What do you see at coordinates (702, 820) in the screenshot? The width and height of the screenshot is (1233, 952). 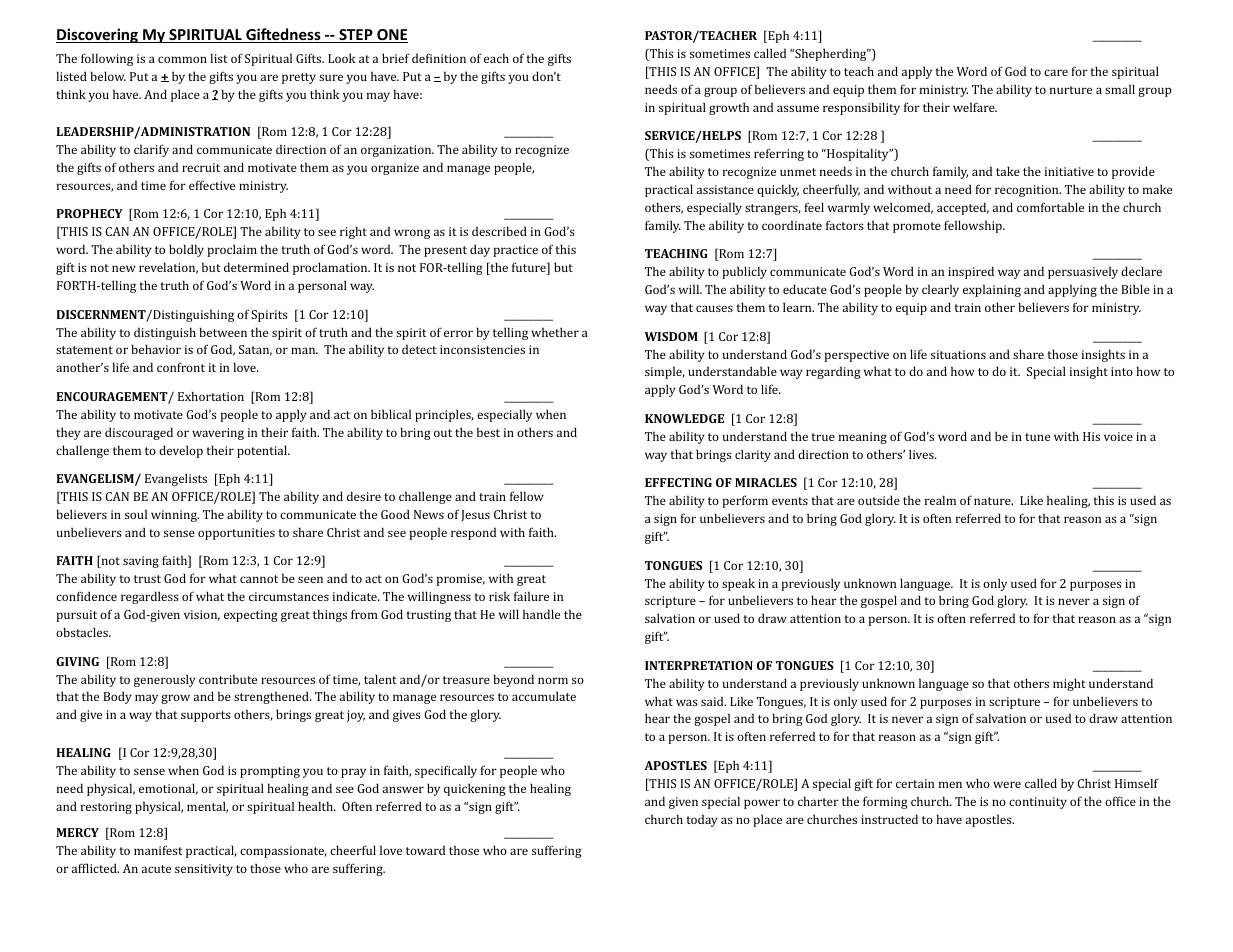 I see `today` at bounding box center [702, 820].
